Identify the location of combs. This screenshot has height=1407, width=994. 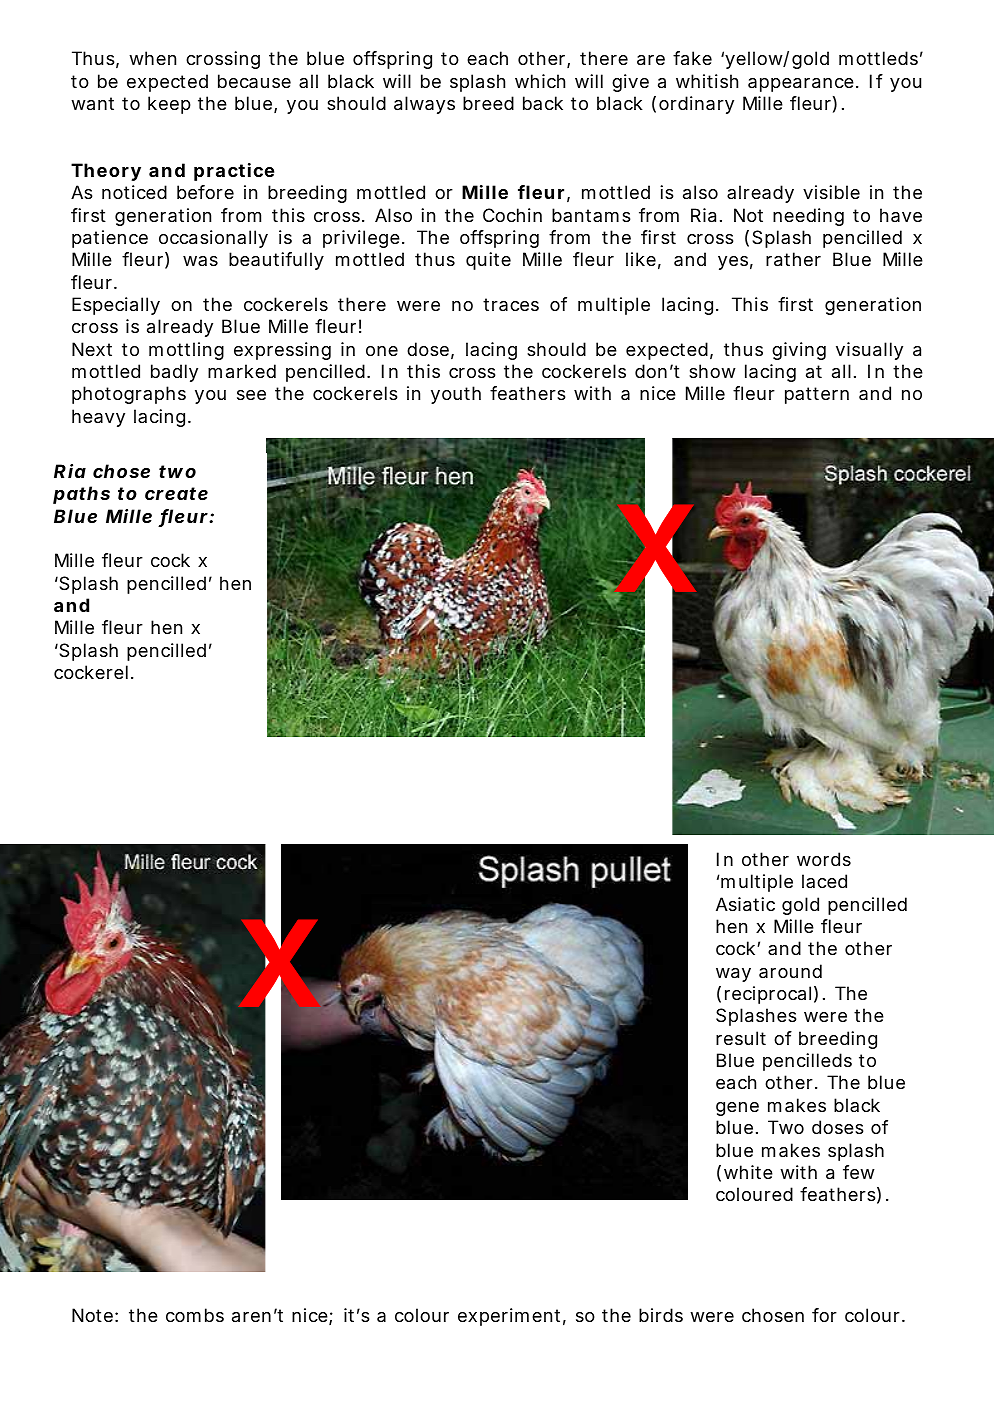
(195, 1315).
